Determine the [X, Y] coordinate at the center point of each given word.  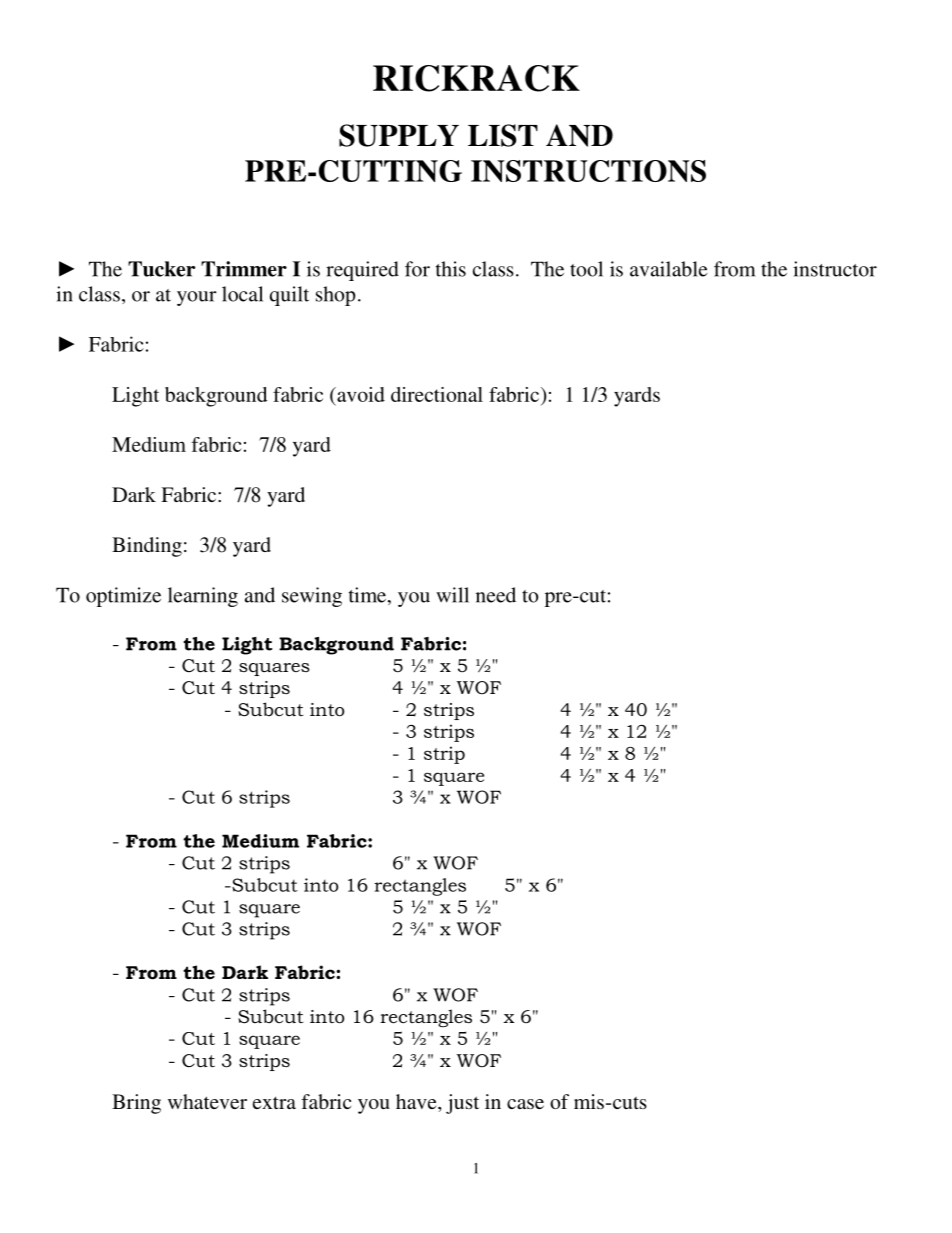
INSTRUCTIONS [588, 171]
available [668, 269]
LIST [503, 135]
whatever [207, 1101]
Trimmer [244, 269]
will [452, 595]
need [496, 595]
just [462, 1104]
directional [437, 394]
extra [274, 1103]
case [525, 1104]
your [197, 298]
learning [203, 597]
